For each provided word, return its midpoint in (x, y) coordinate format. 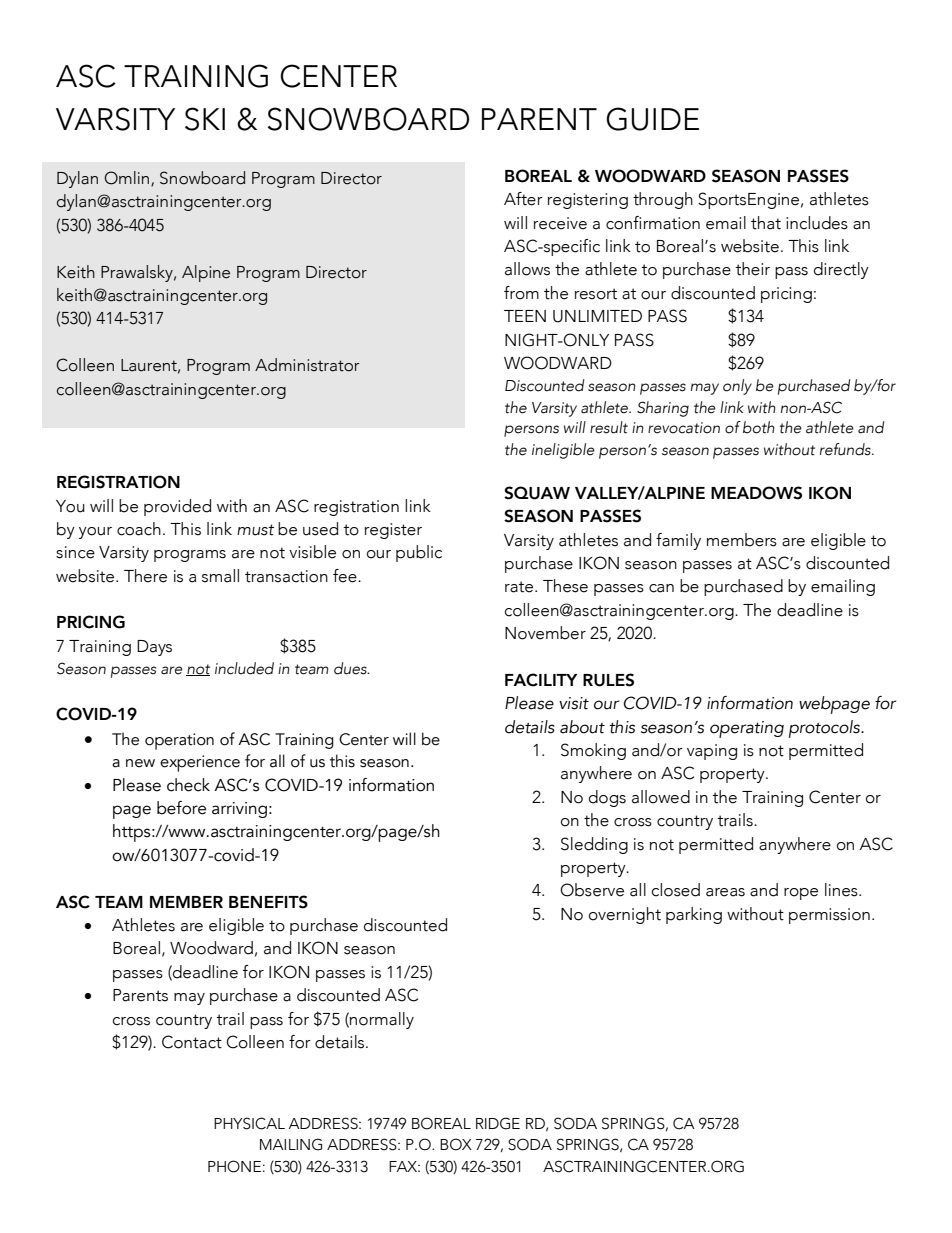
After (523, 199)
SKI (205, 119)
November (545, 633)
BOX (456, 1144)
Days (154, 648)
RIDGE (498, 1123)
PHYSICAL (249, 1123)
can (661, 588)
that (766, 223)
